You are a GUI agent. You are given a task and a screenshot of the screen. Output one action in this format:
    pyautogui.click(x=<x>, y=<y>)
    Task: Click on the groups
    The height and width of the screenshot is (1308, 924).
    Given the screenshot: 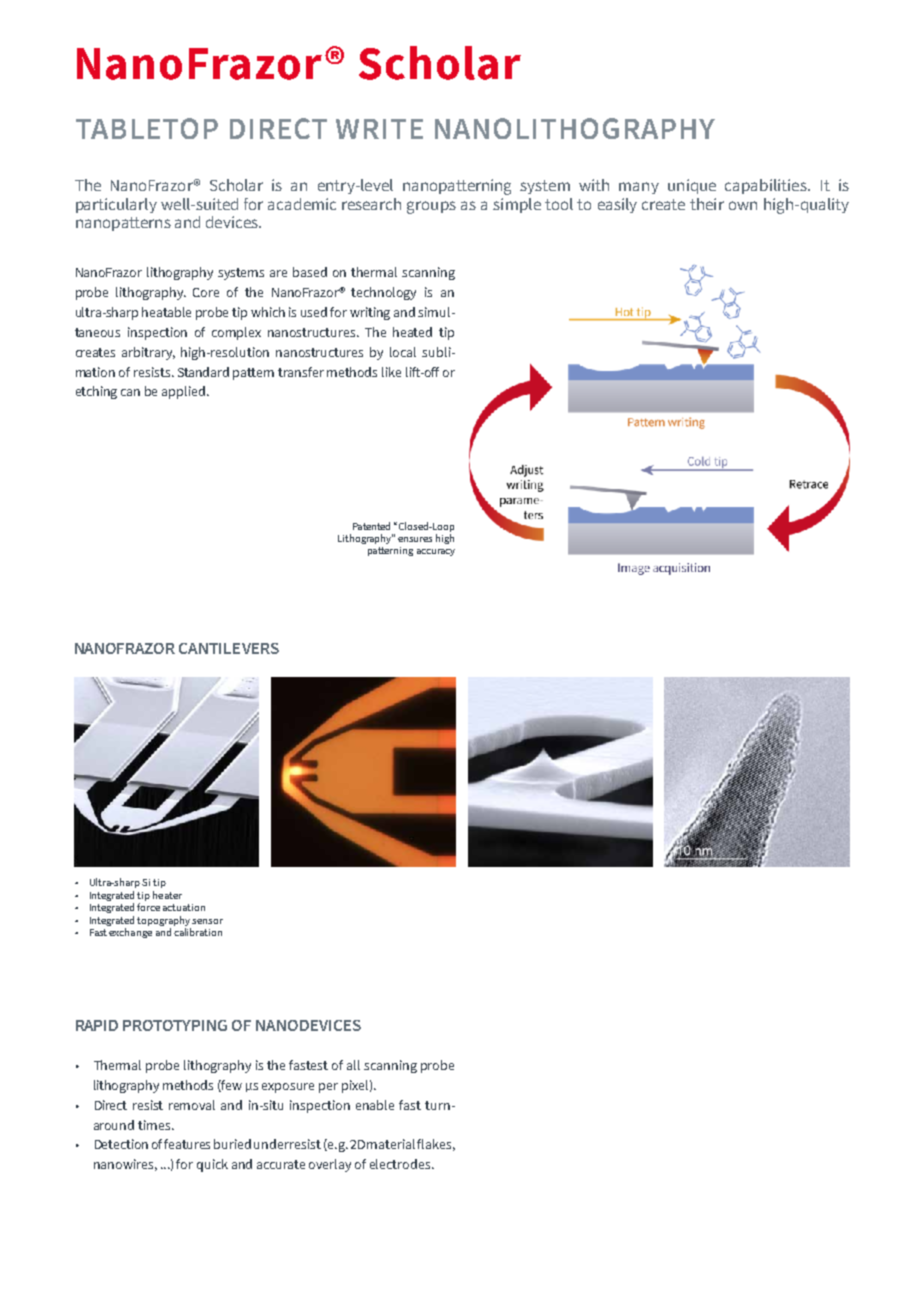 What is the action you would take?
    pyautogui.click(x=431, y=207)
